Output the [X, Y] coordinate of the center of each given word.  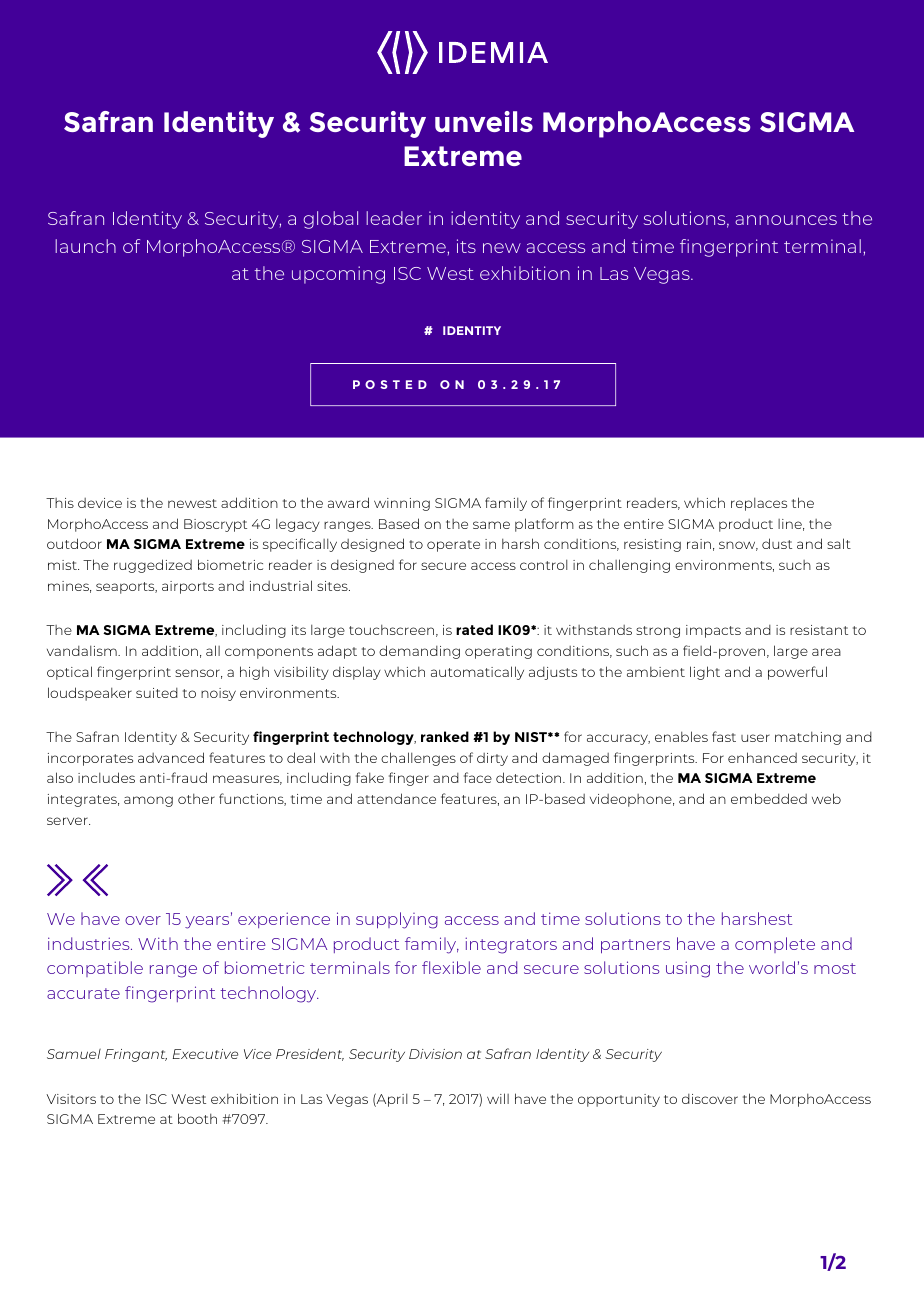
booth [197, 1118]
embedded [769, 798]
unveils [484, 121]
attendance [396, 798]
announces [786, 220]
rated [474, 629]
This [60, 503]
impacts [713, 631]
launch [85, 246]
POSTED [390, 384]
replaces [759, 504]
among [148, 801]
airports [188, 587]
